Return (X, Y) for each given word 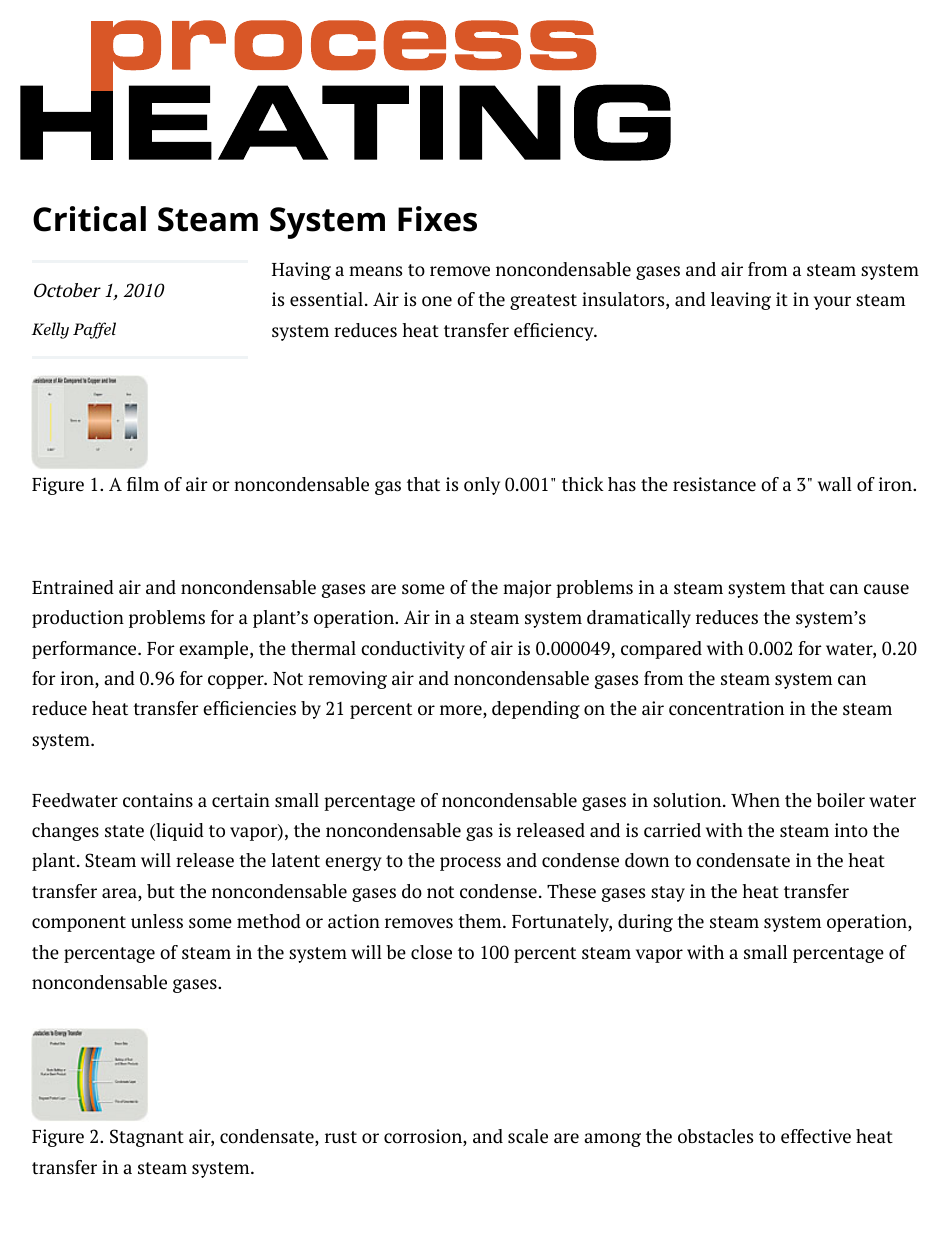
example (215, 650)
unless (157, 921)
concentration (726, 708)
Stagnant (147, 1138)
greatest (543, 302)
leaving (741, 301)
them (481, 921)
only (482, 486)
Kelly (50, 330)
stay (668, 894)
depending (536, 710)
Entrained (73, 587)
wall (835, 484)
